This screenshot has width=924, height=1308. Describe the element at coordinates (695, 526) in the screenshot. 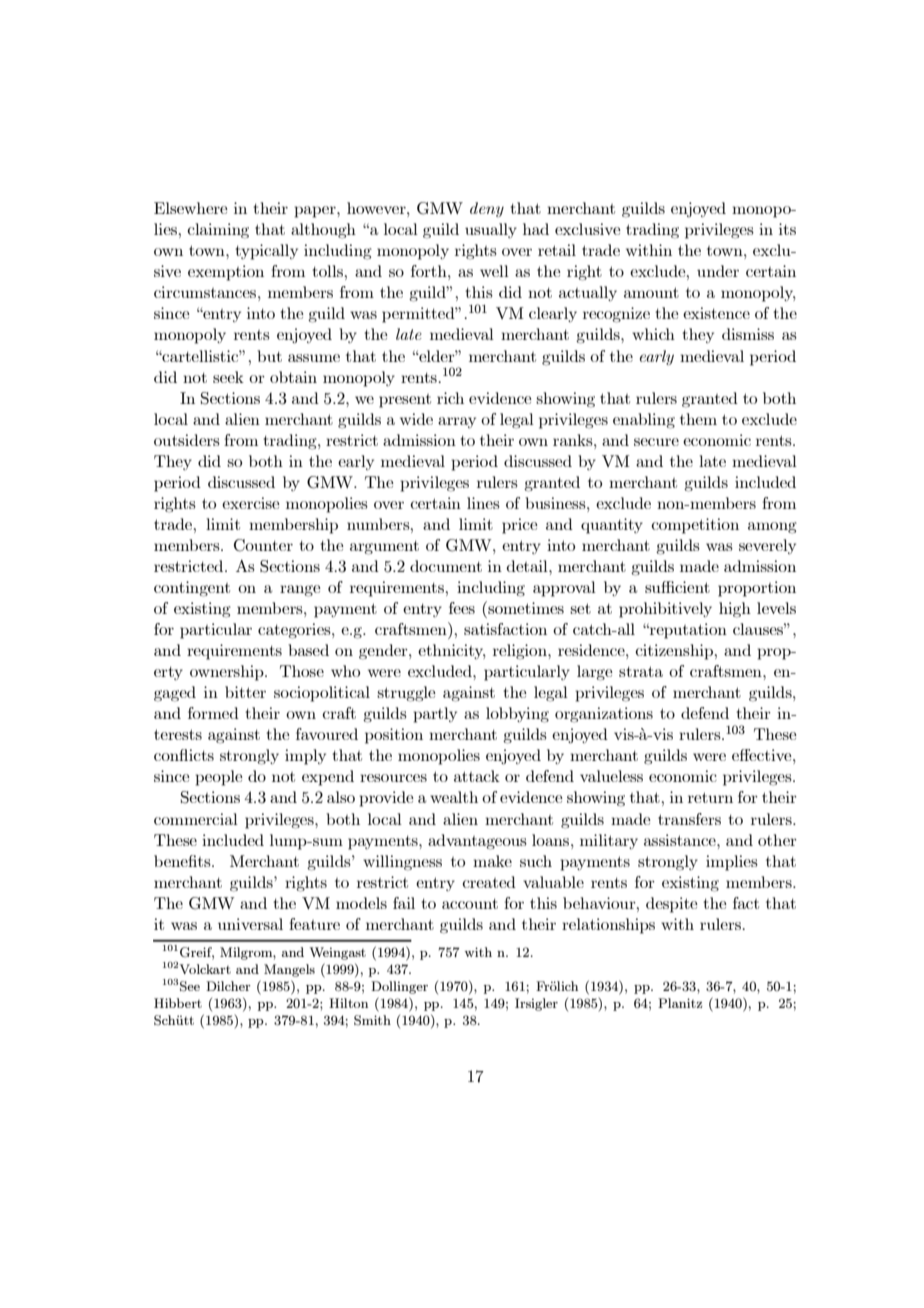

I see `competition` at that location.
